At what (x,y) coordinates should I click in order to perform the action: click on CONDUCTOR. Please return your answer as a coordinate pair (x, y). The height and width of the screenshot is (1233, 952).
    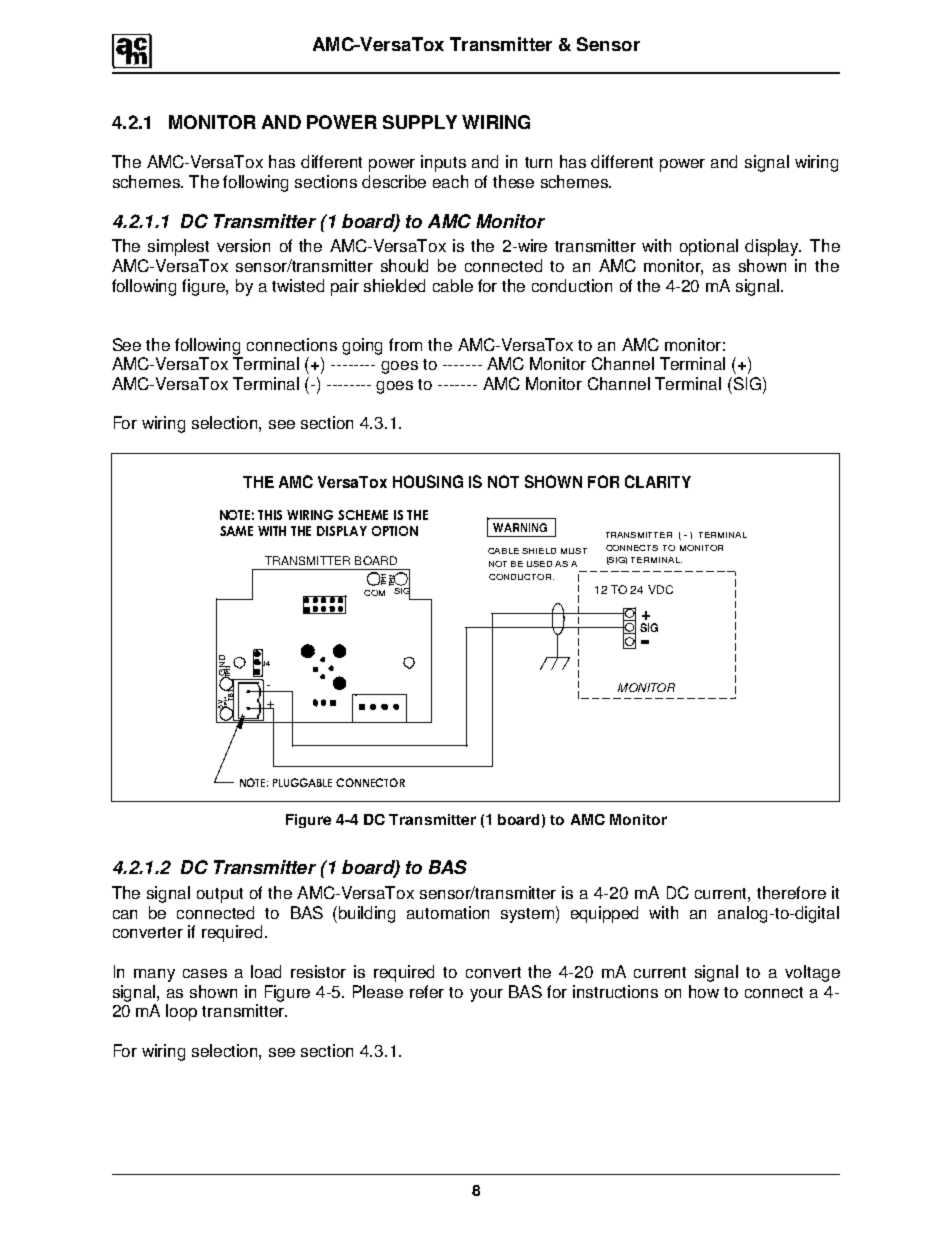
    Looking at the image, I should click on (521, 577).
